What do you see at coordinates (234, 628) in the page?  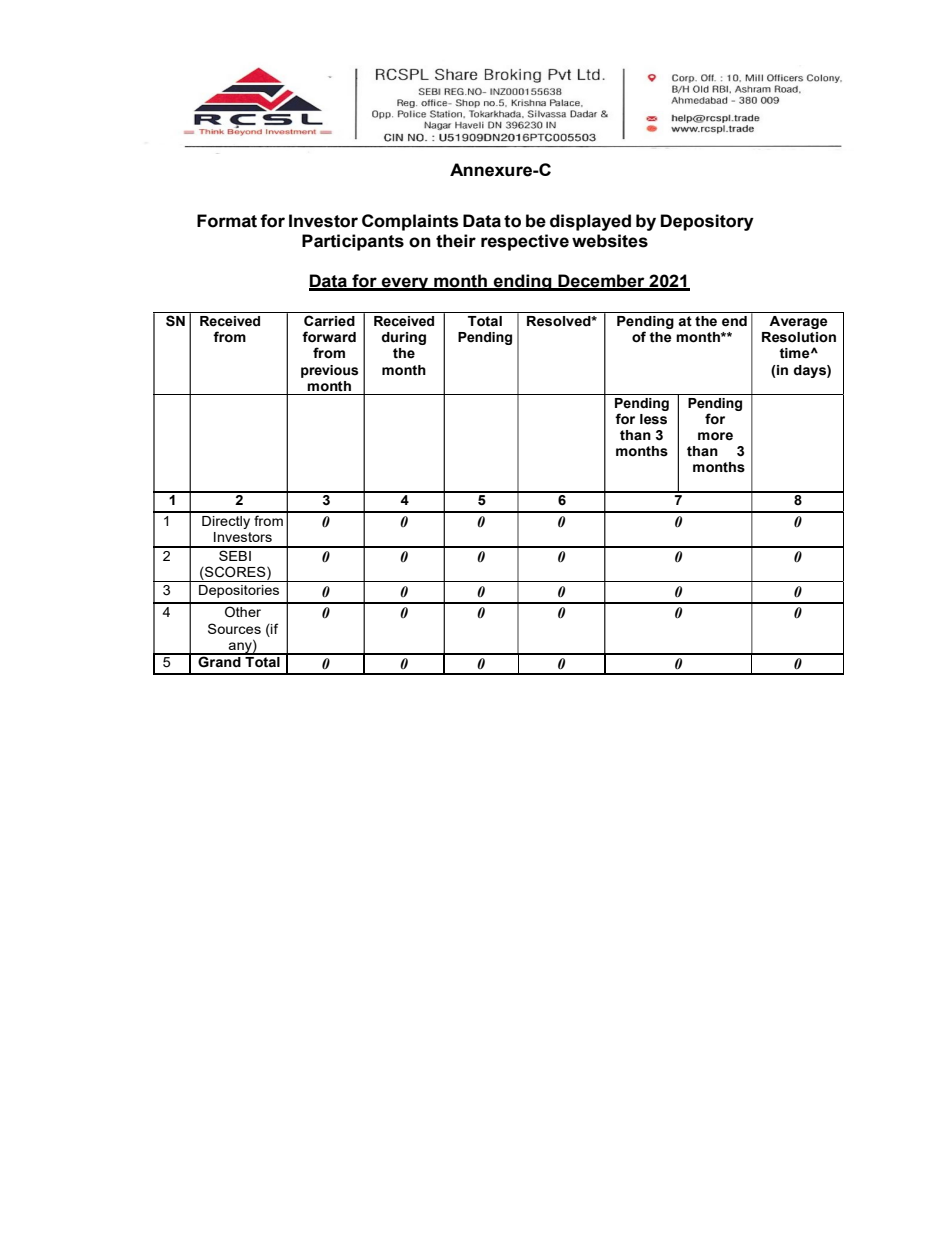 I see `Sources` at bounding box center [234, 628].
